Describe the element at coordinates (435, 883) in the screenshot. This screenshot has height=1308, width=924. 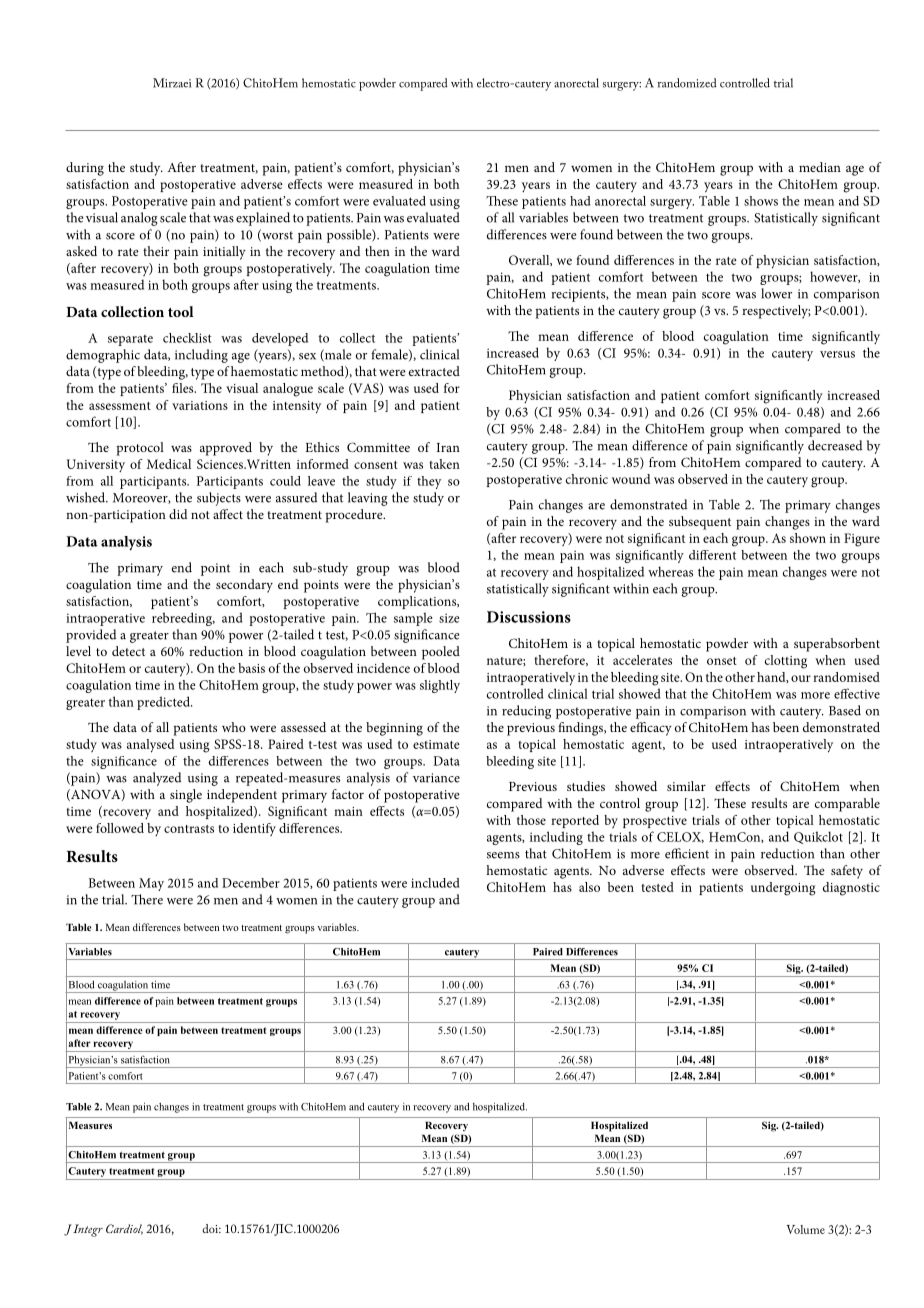
I see `included` at that location.
